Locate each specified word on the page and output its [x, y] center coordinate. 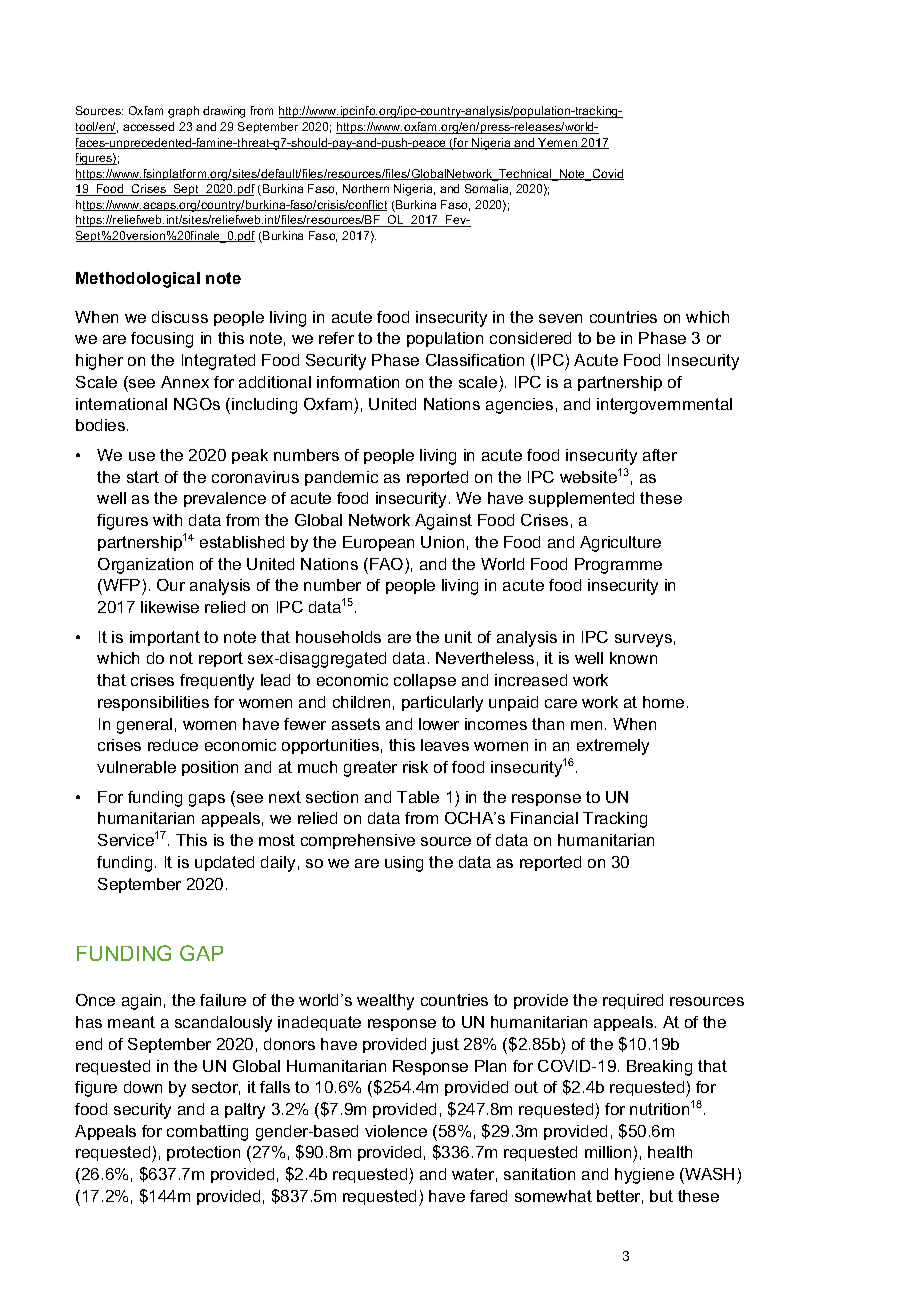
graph [183, 112]
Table [418, 797]
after [660, 455]
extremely [613, 747]
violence [396, 1131]
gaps [207, 800]
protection [203, 1153]
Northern [366, 188]
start [143, 477]
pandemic [341, 478]
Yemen [558, 143]
